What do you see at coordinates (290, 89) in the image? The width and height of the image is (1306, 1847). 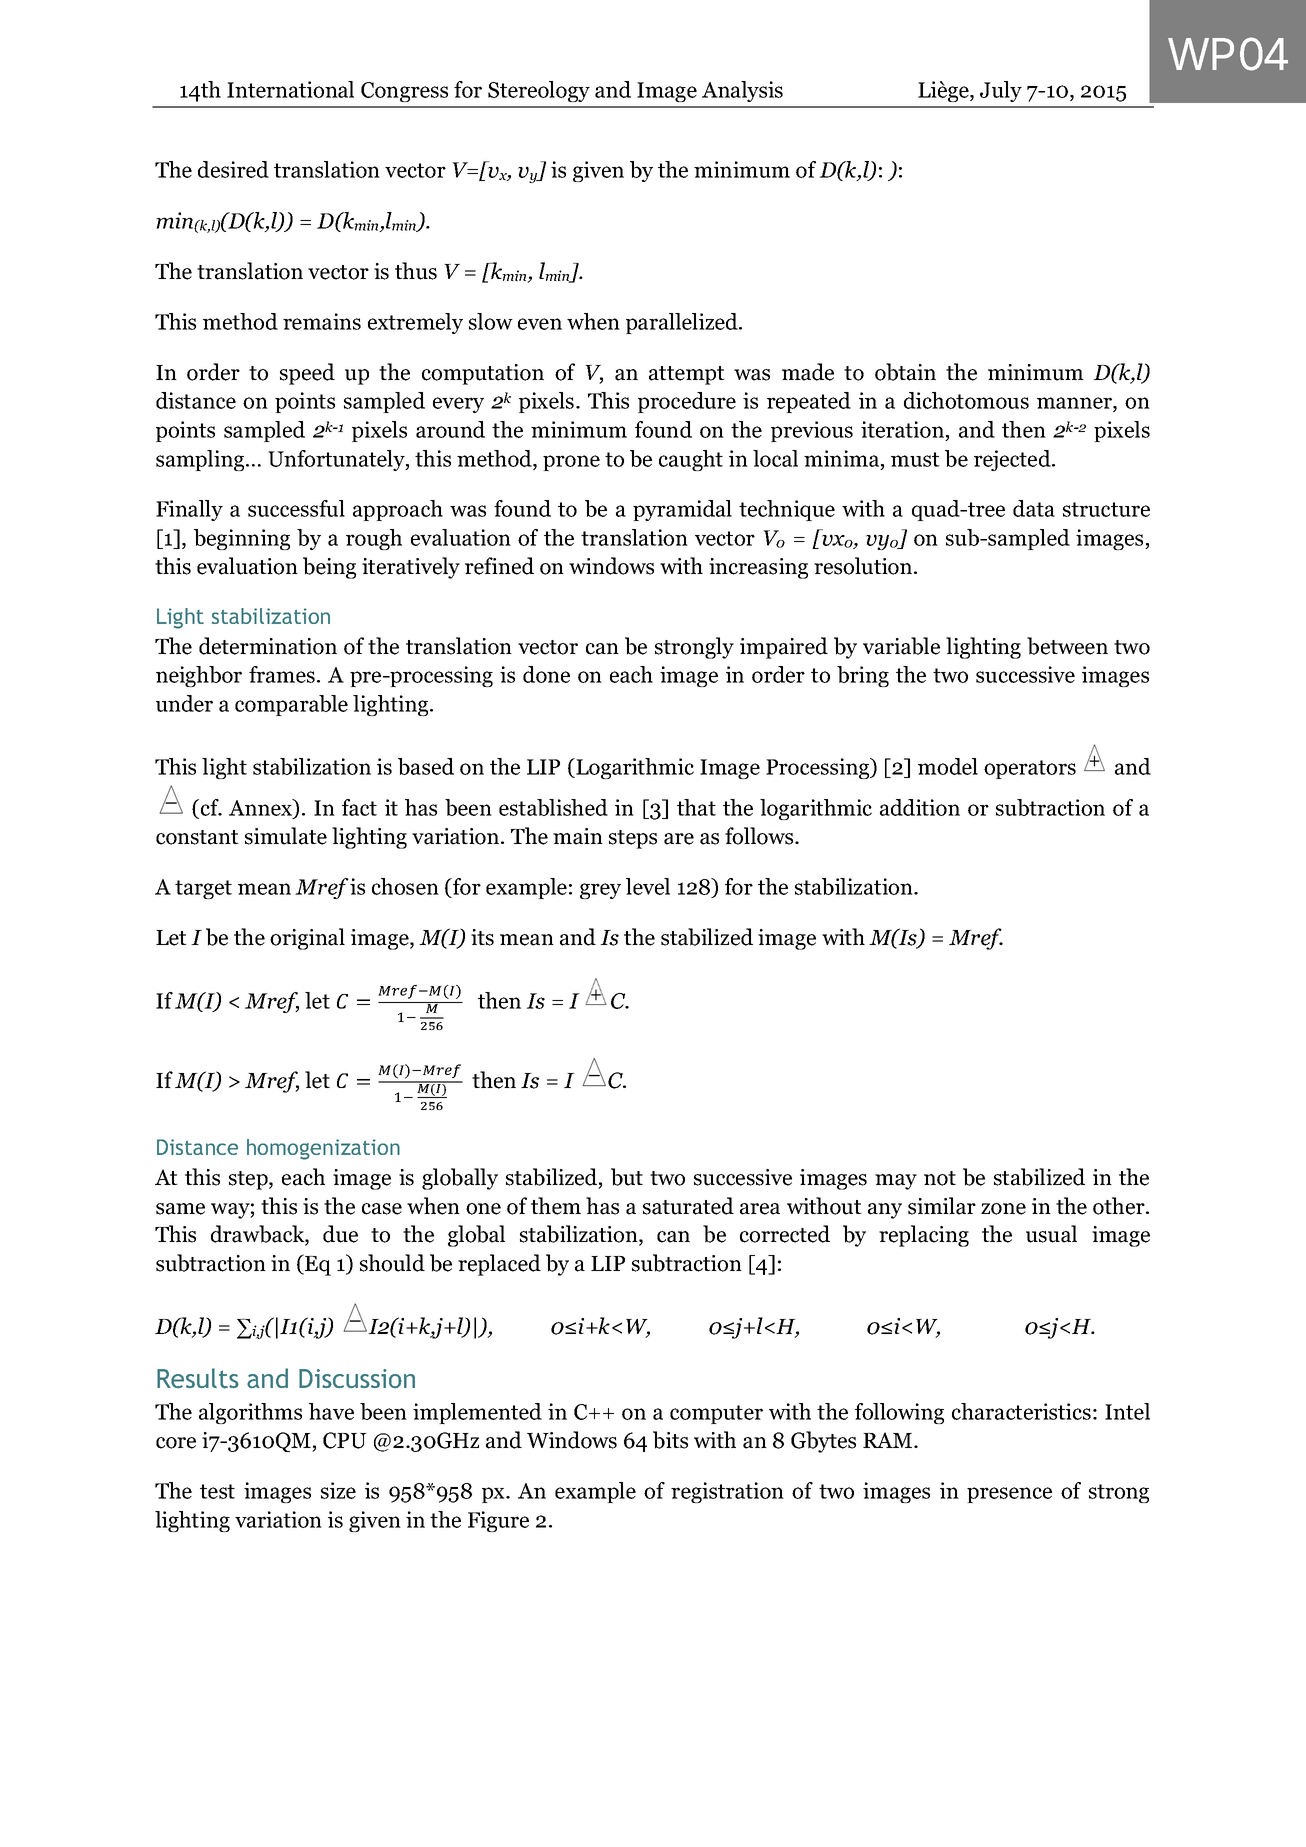 I see `International` at bounding box center [290, 89].
